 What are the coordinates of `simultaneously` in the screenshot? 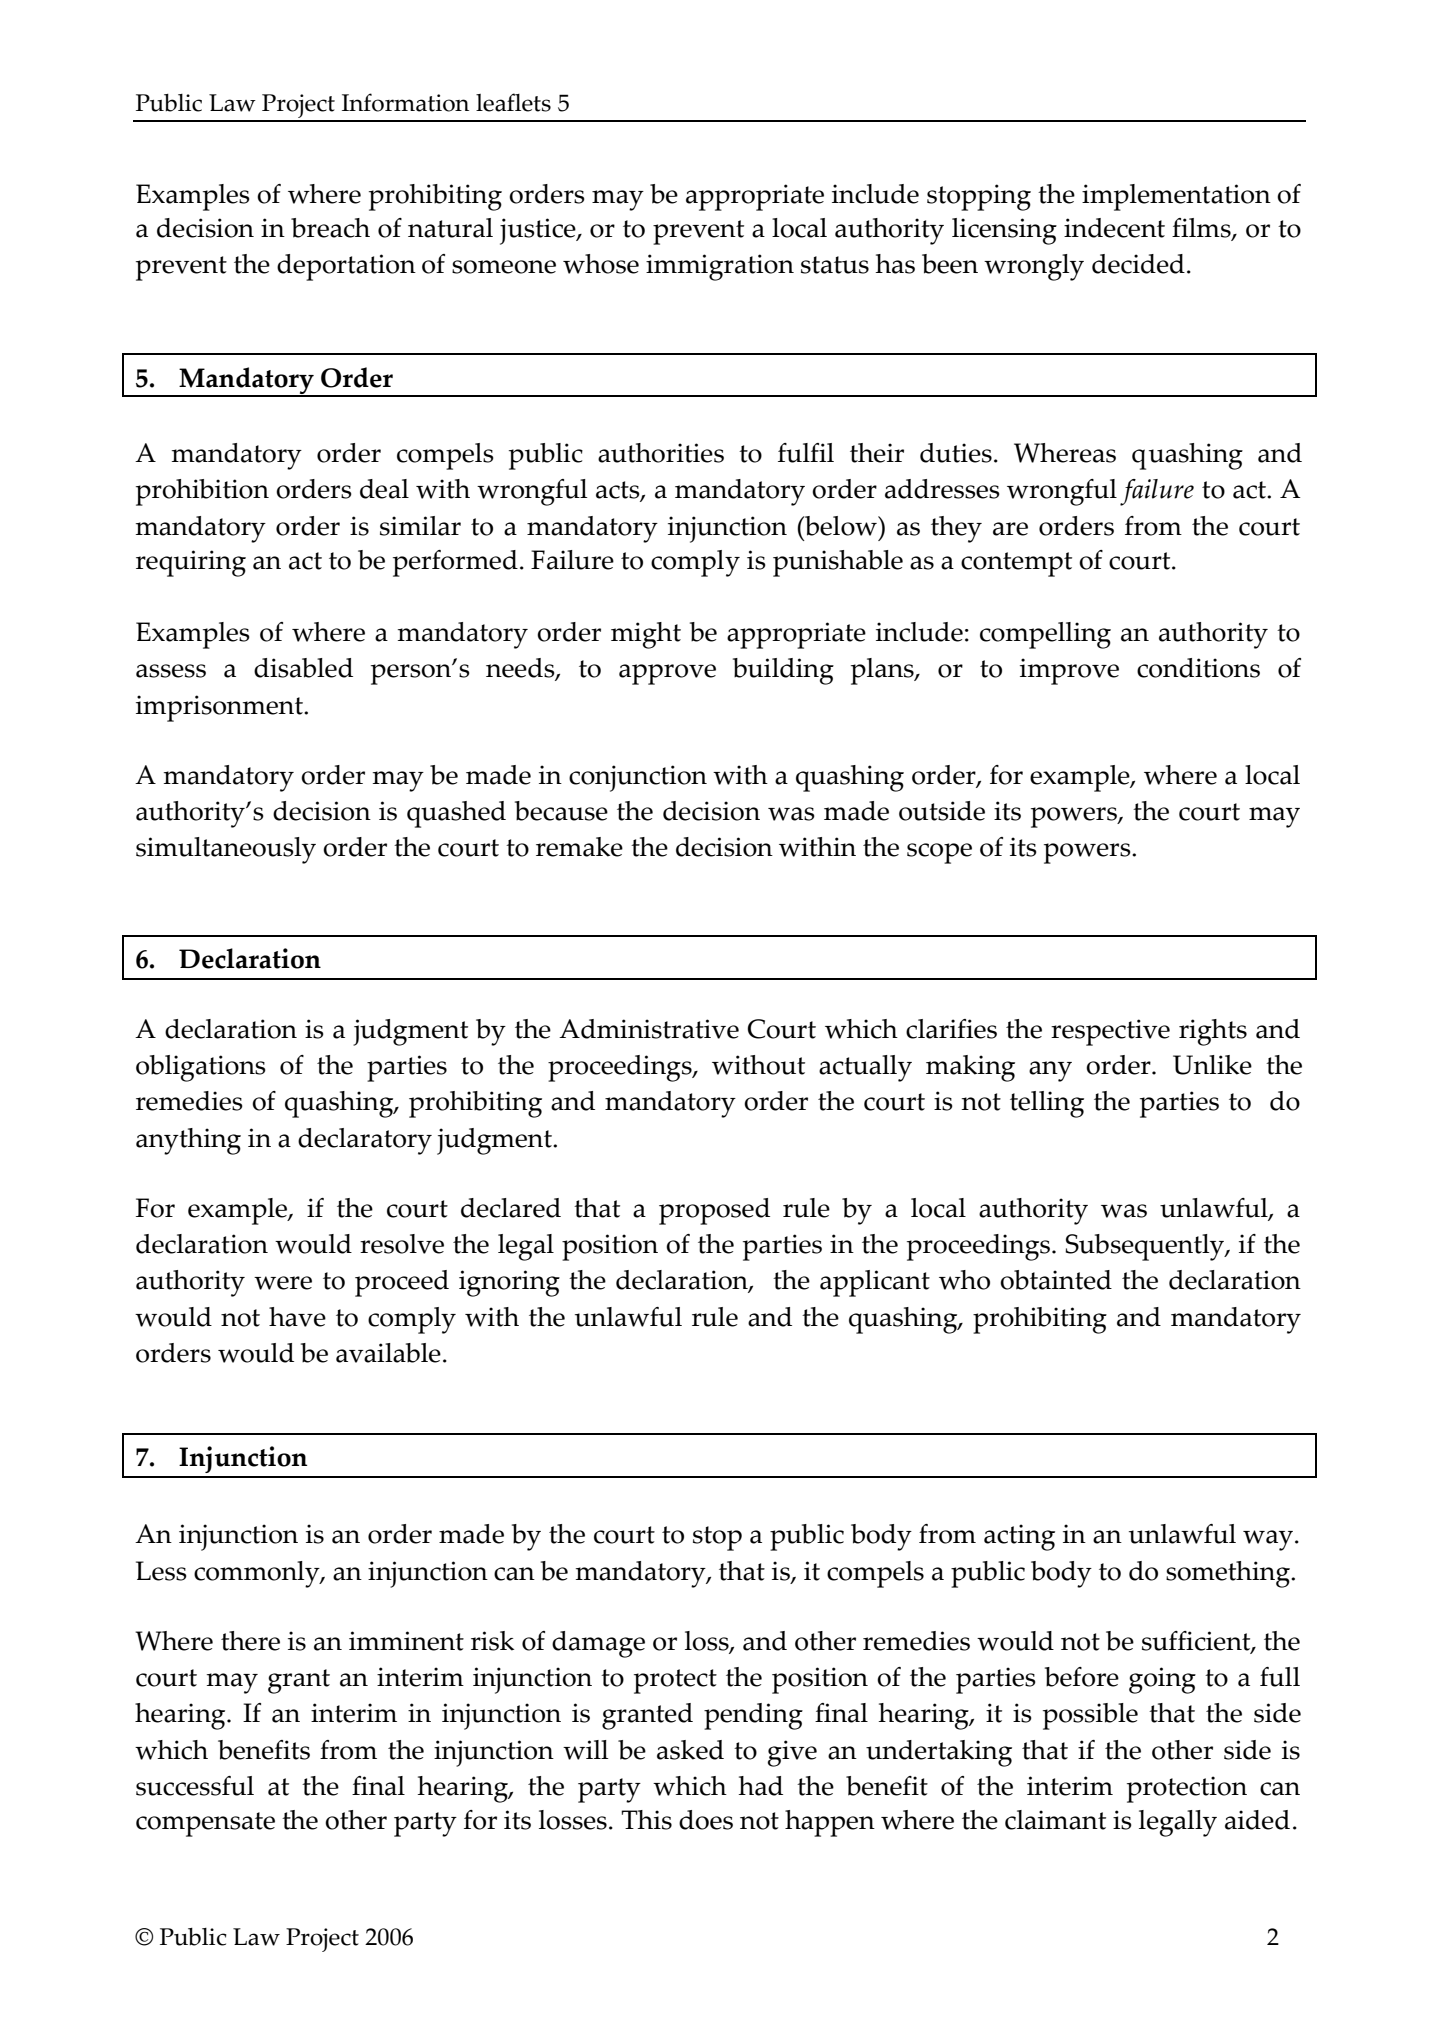 It's located at (226, 850).
